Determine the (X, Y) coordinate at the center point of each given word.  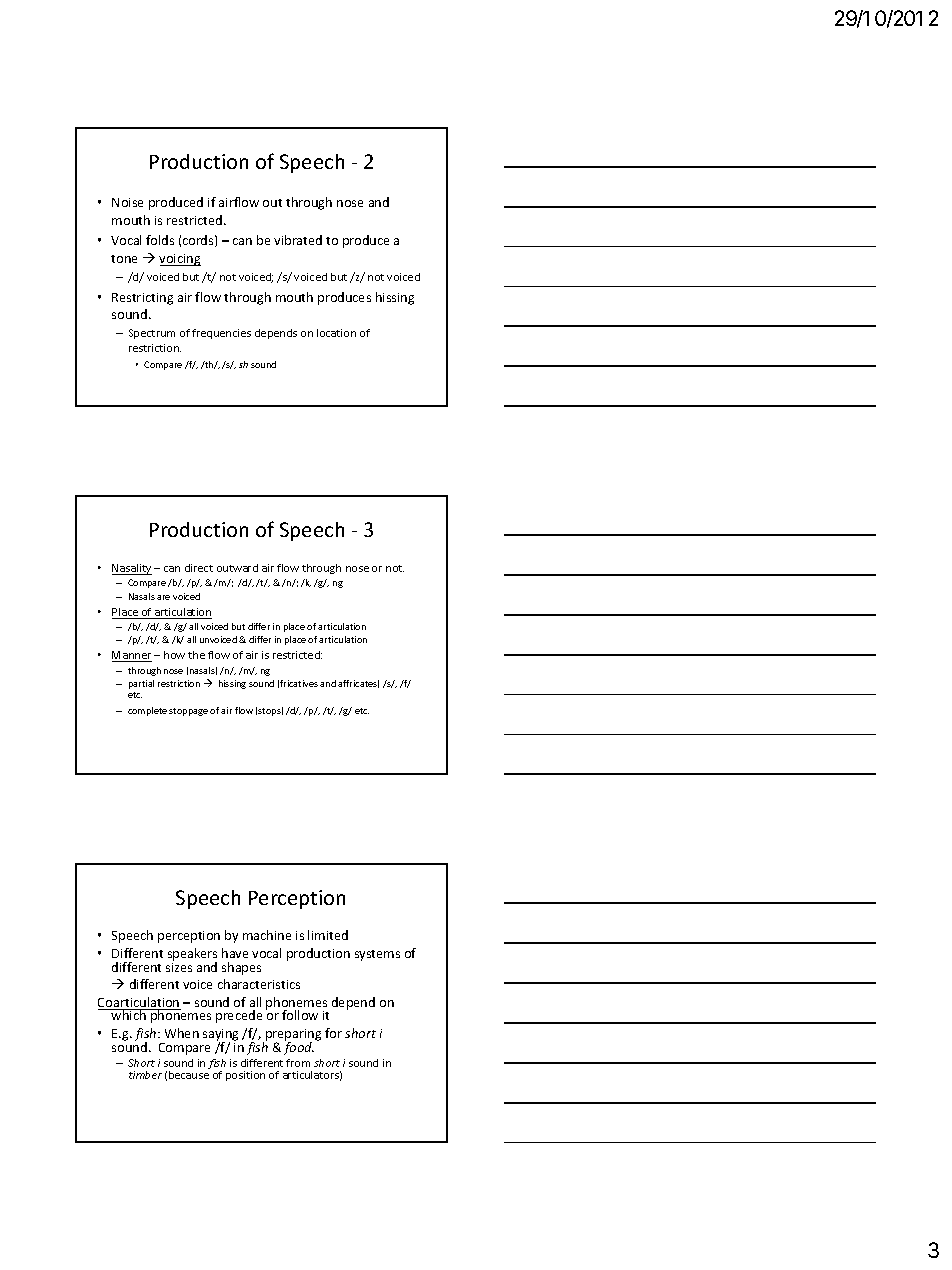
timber (145, 1075)
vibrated (298, 240)
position (245, 1076)
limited (328, 935)
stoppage (188, 712)
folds (160, 240)
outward (237, 568)
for (333, 1033)
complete (147, 711)
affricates (358, 684)
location (336, 333)
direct (199, 568)
